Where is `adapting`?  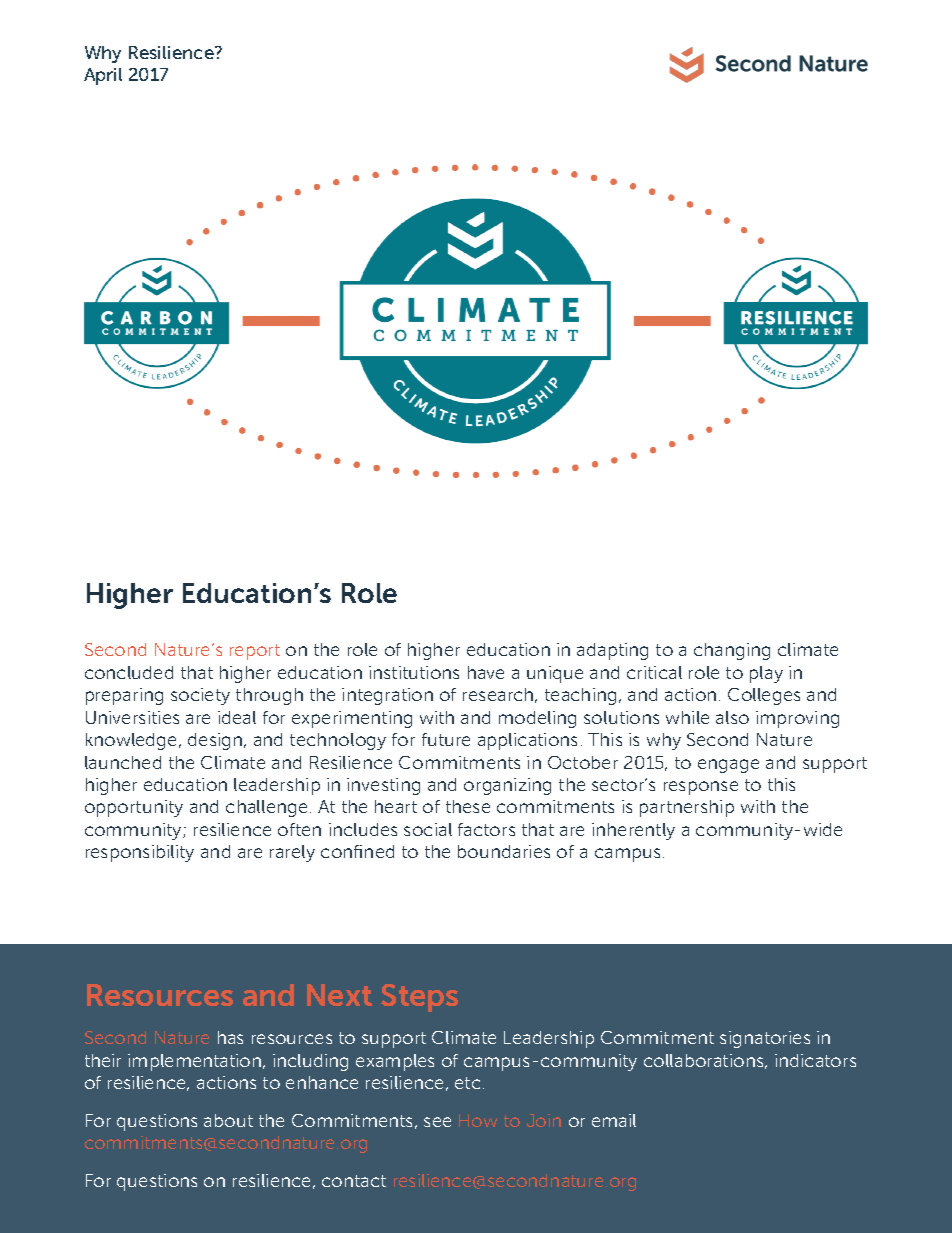
adapting is located at coordinates (612, 651).
